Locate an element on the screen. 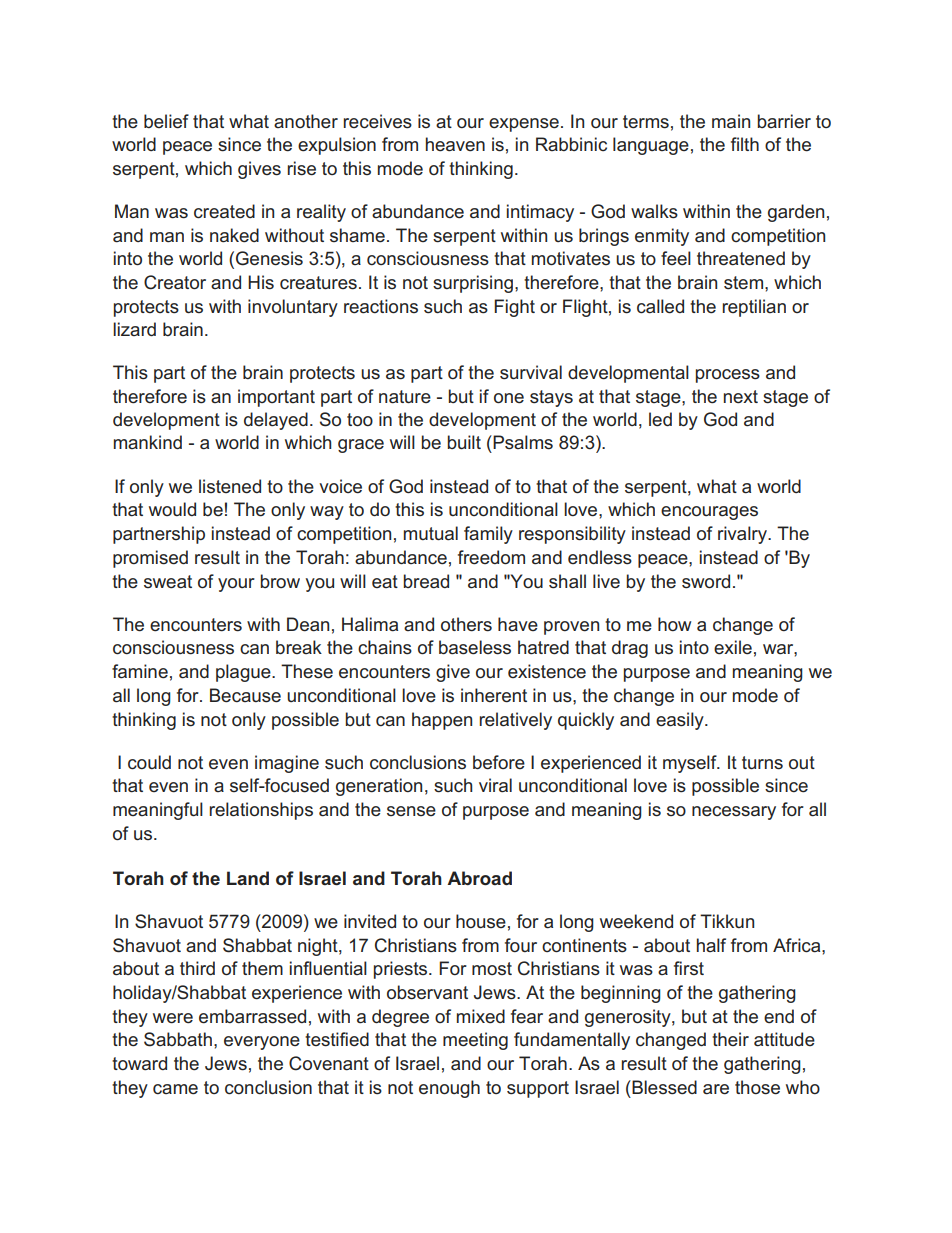 The height and width of the screenshot is (1233, 952). heaven is located at coordinates (455, 144).
